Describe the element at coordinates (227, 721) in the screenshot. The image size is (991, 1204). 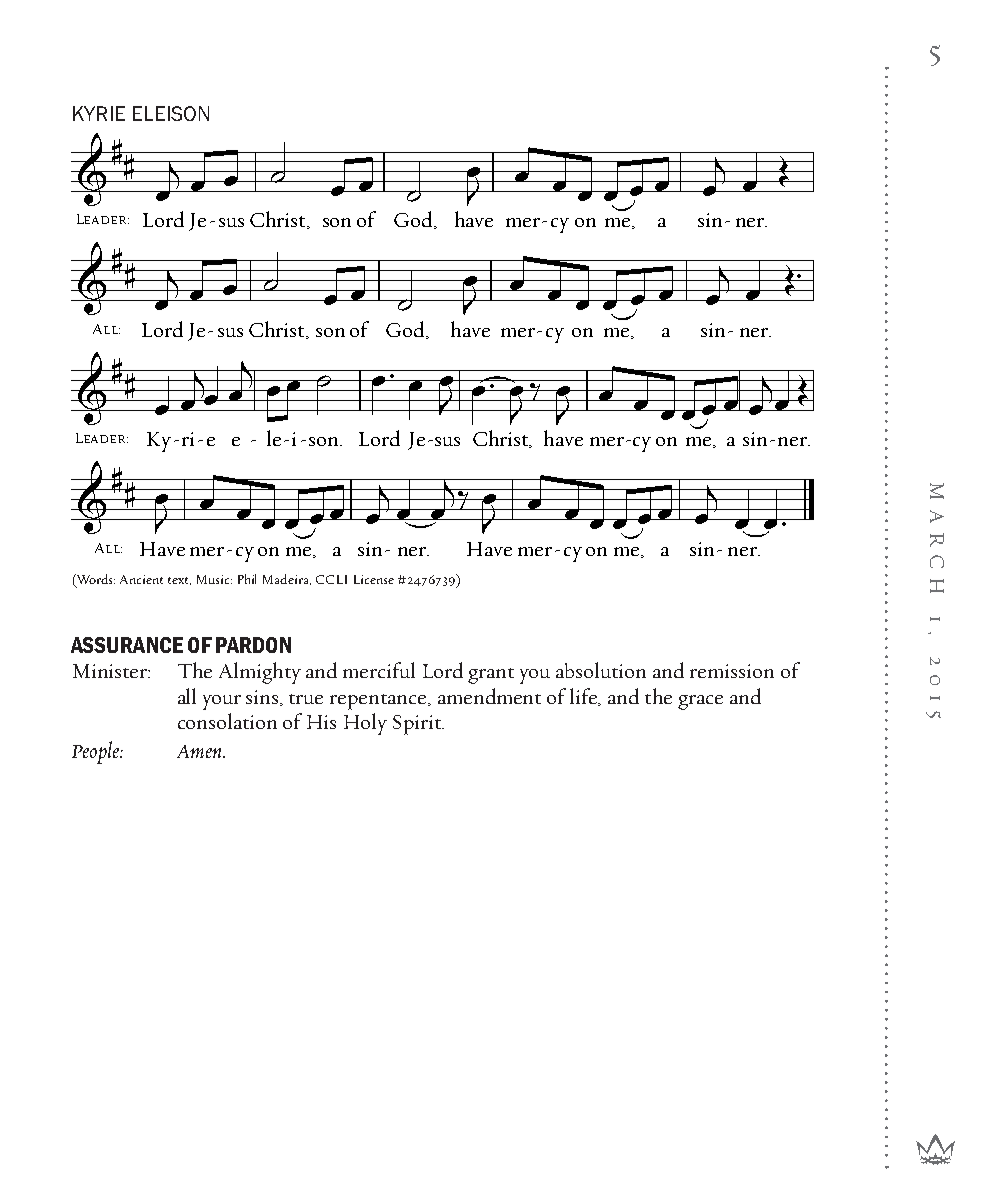
I see `consolation` at that location.
